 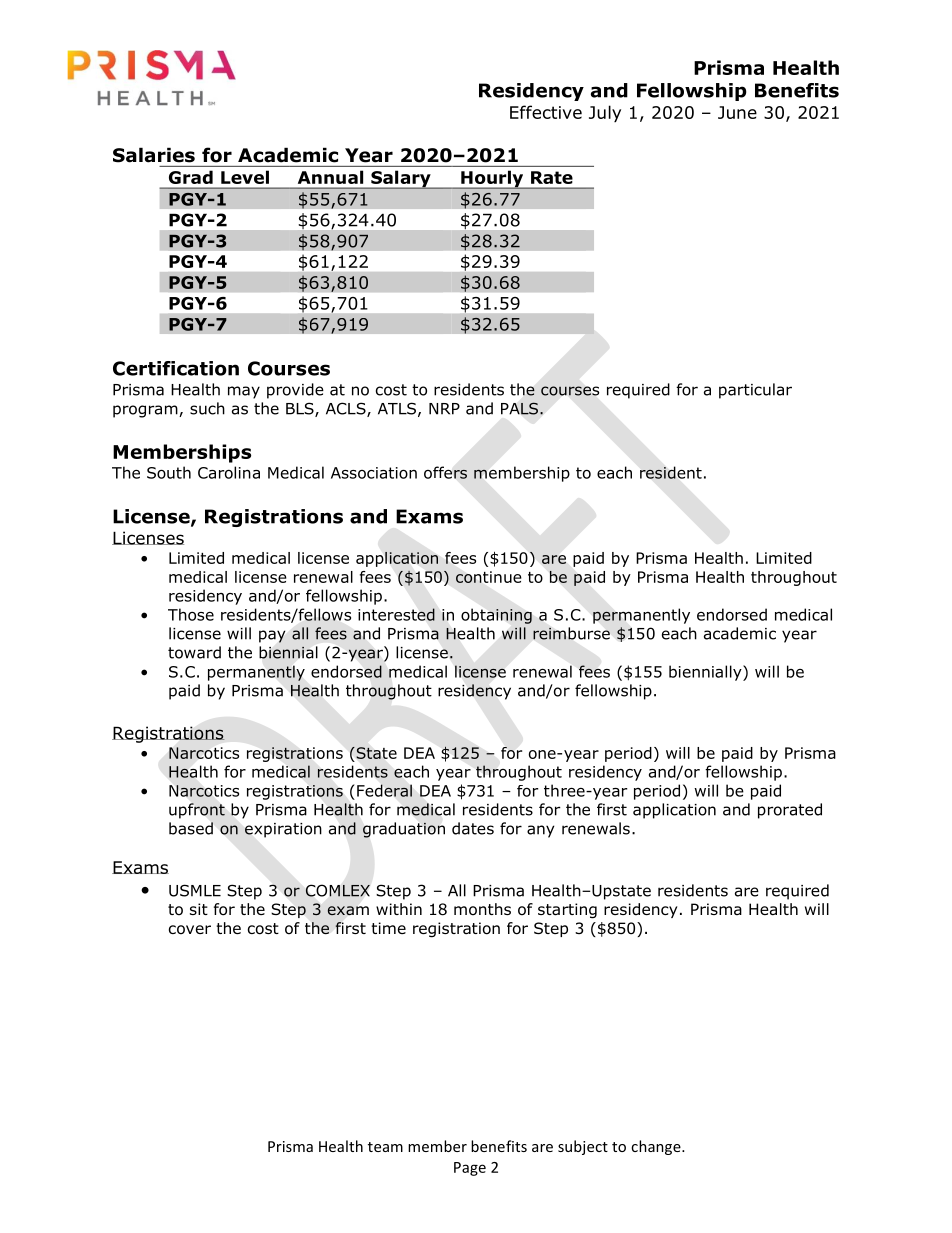 I want to click on team, so click(x=385, y=1147).
